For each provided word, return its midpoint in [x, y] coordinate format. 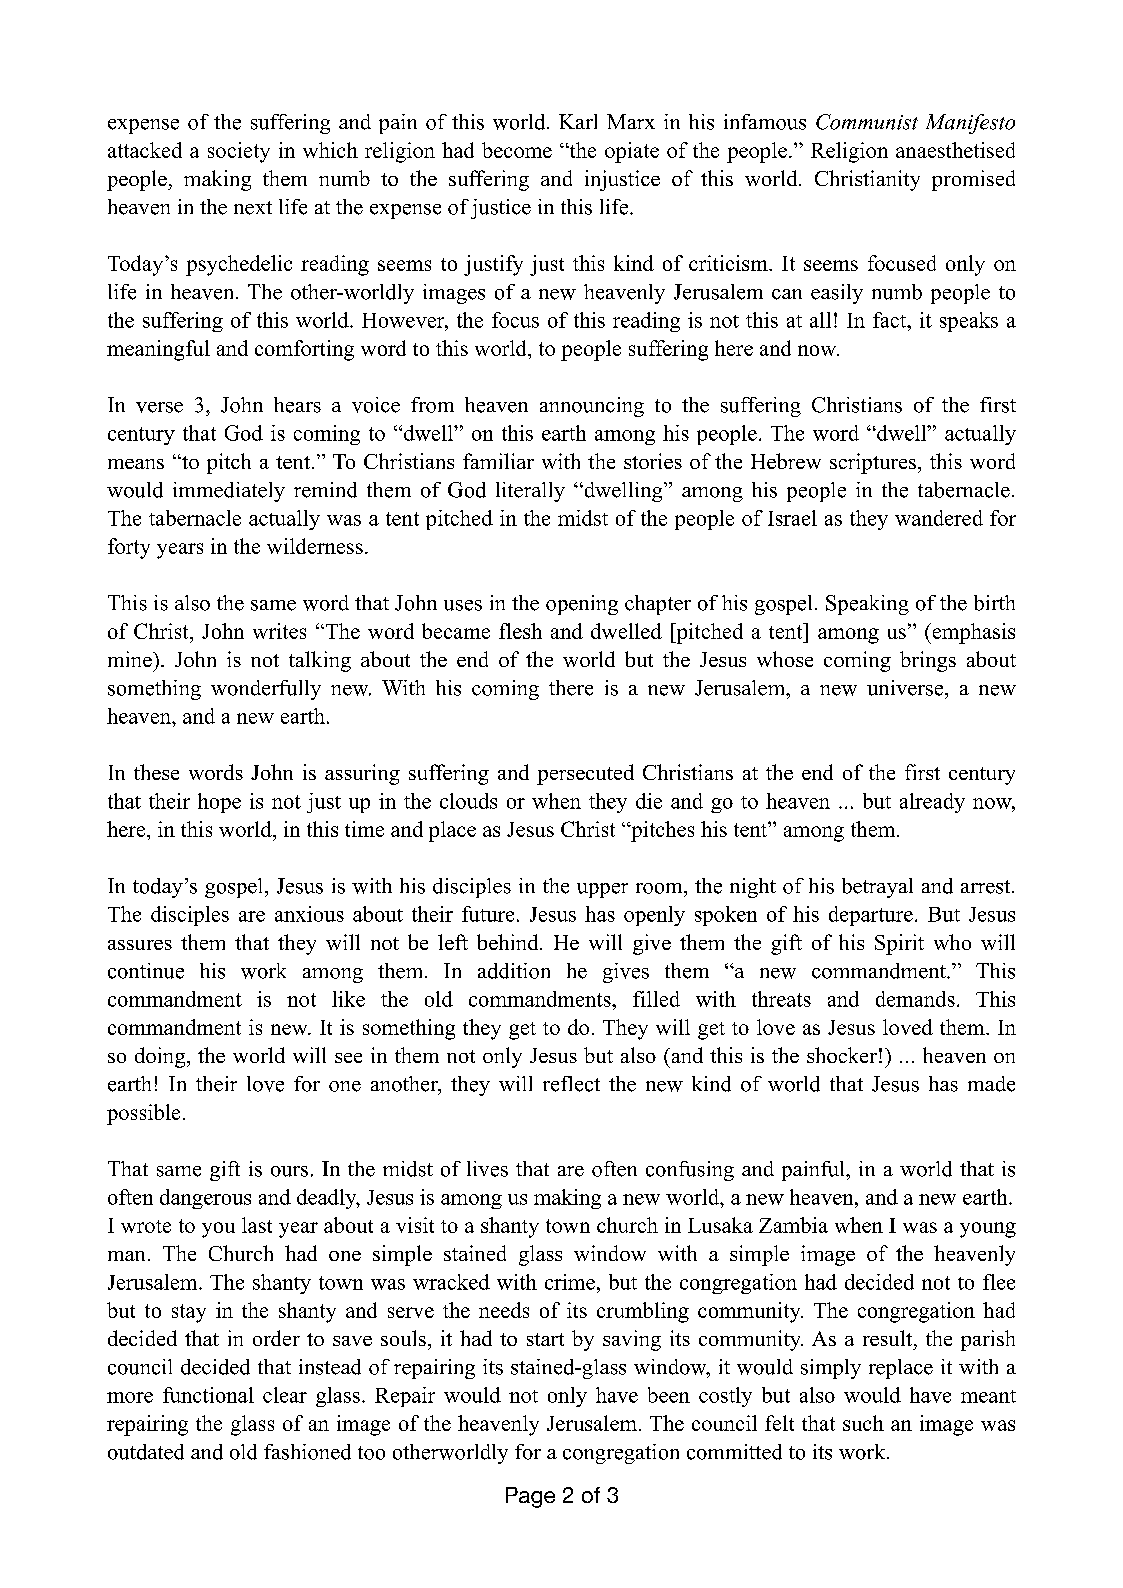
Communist [867, 122]
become [517, 150]
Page [530, 1497]
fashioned [307, 1452]
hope [219, 803]
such [863, 1423]
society [239, 152]
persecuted [585, 774]
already [932, 803]
